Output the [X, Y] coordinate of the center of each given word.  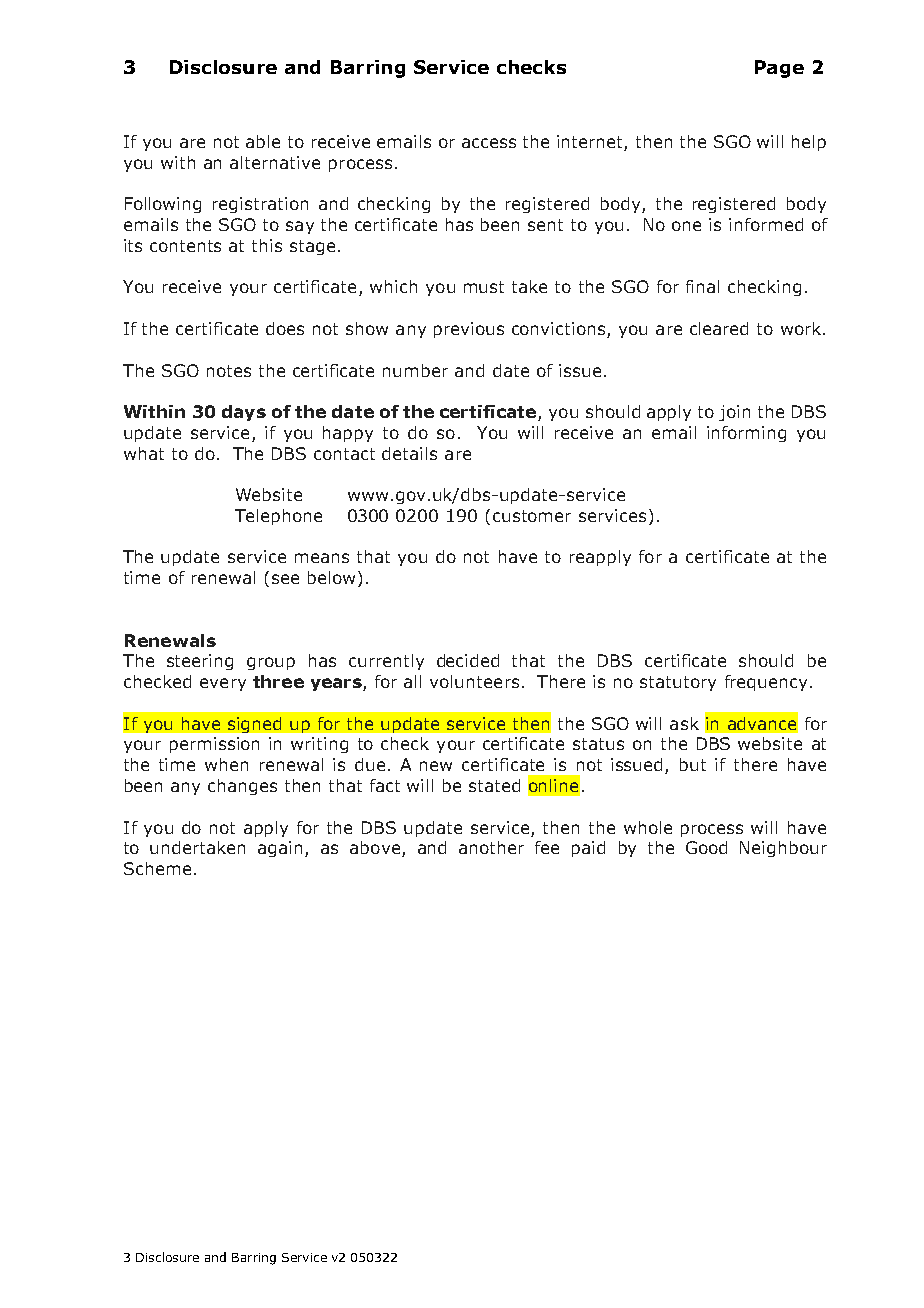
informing [746, 434]
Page [779, 69]
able [263, 141]
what [144, 453]
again [280, 849]
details [409, 453]
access [489, 143]
